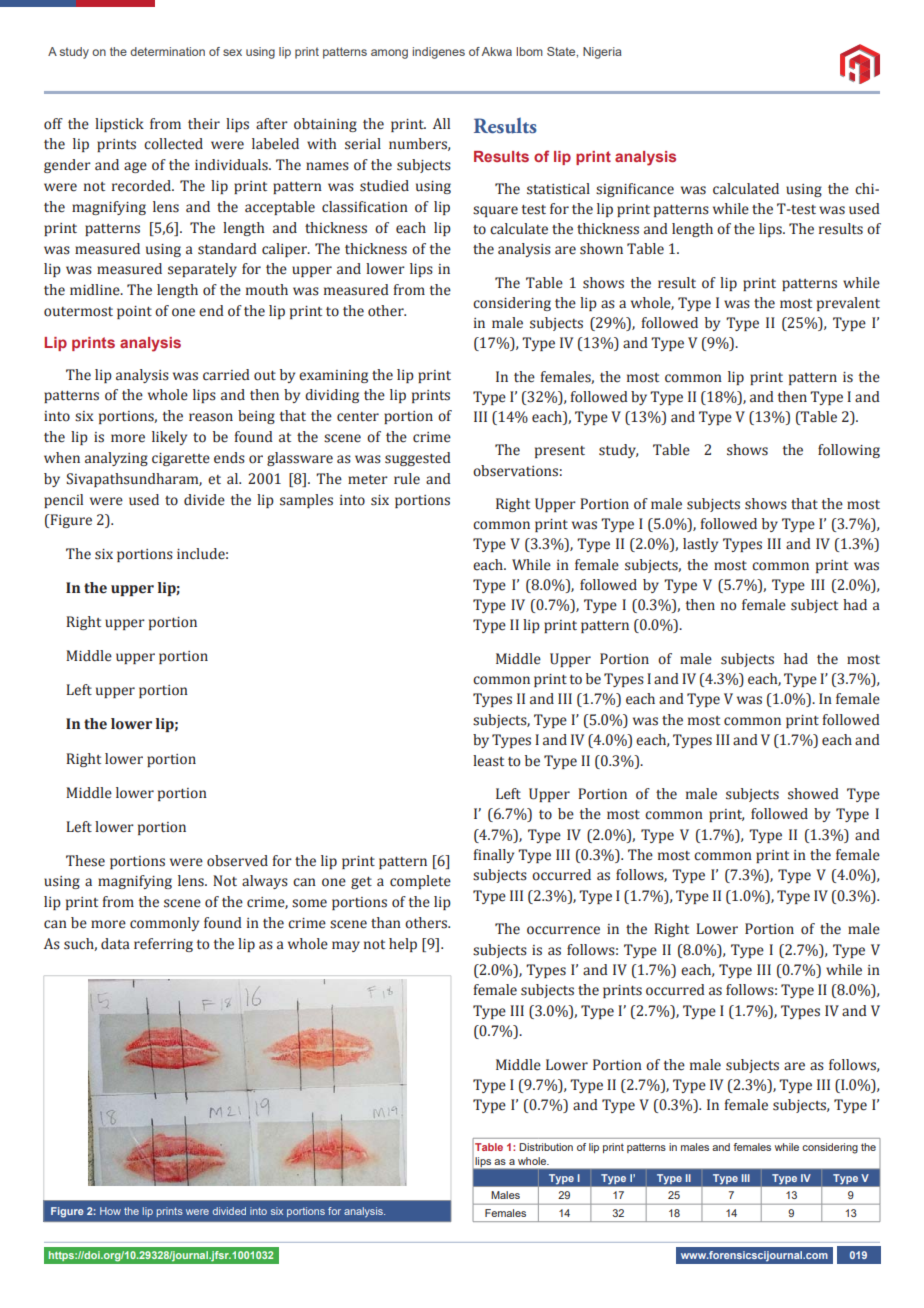 This document has height=1308, width=924. What do you see at coordinates (602, 53) in the document?
I see `Nigeria` at bounding box center [602, 53].
